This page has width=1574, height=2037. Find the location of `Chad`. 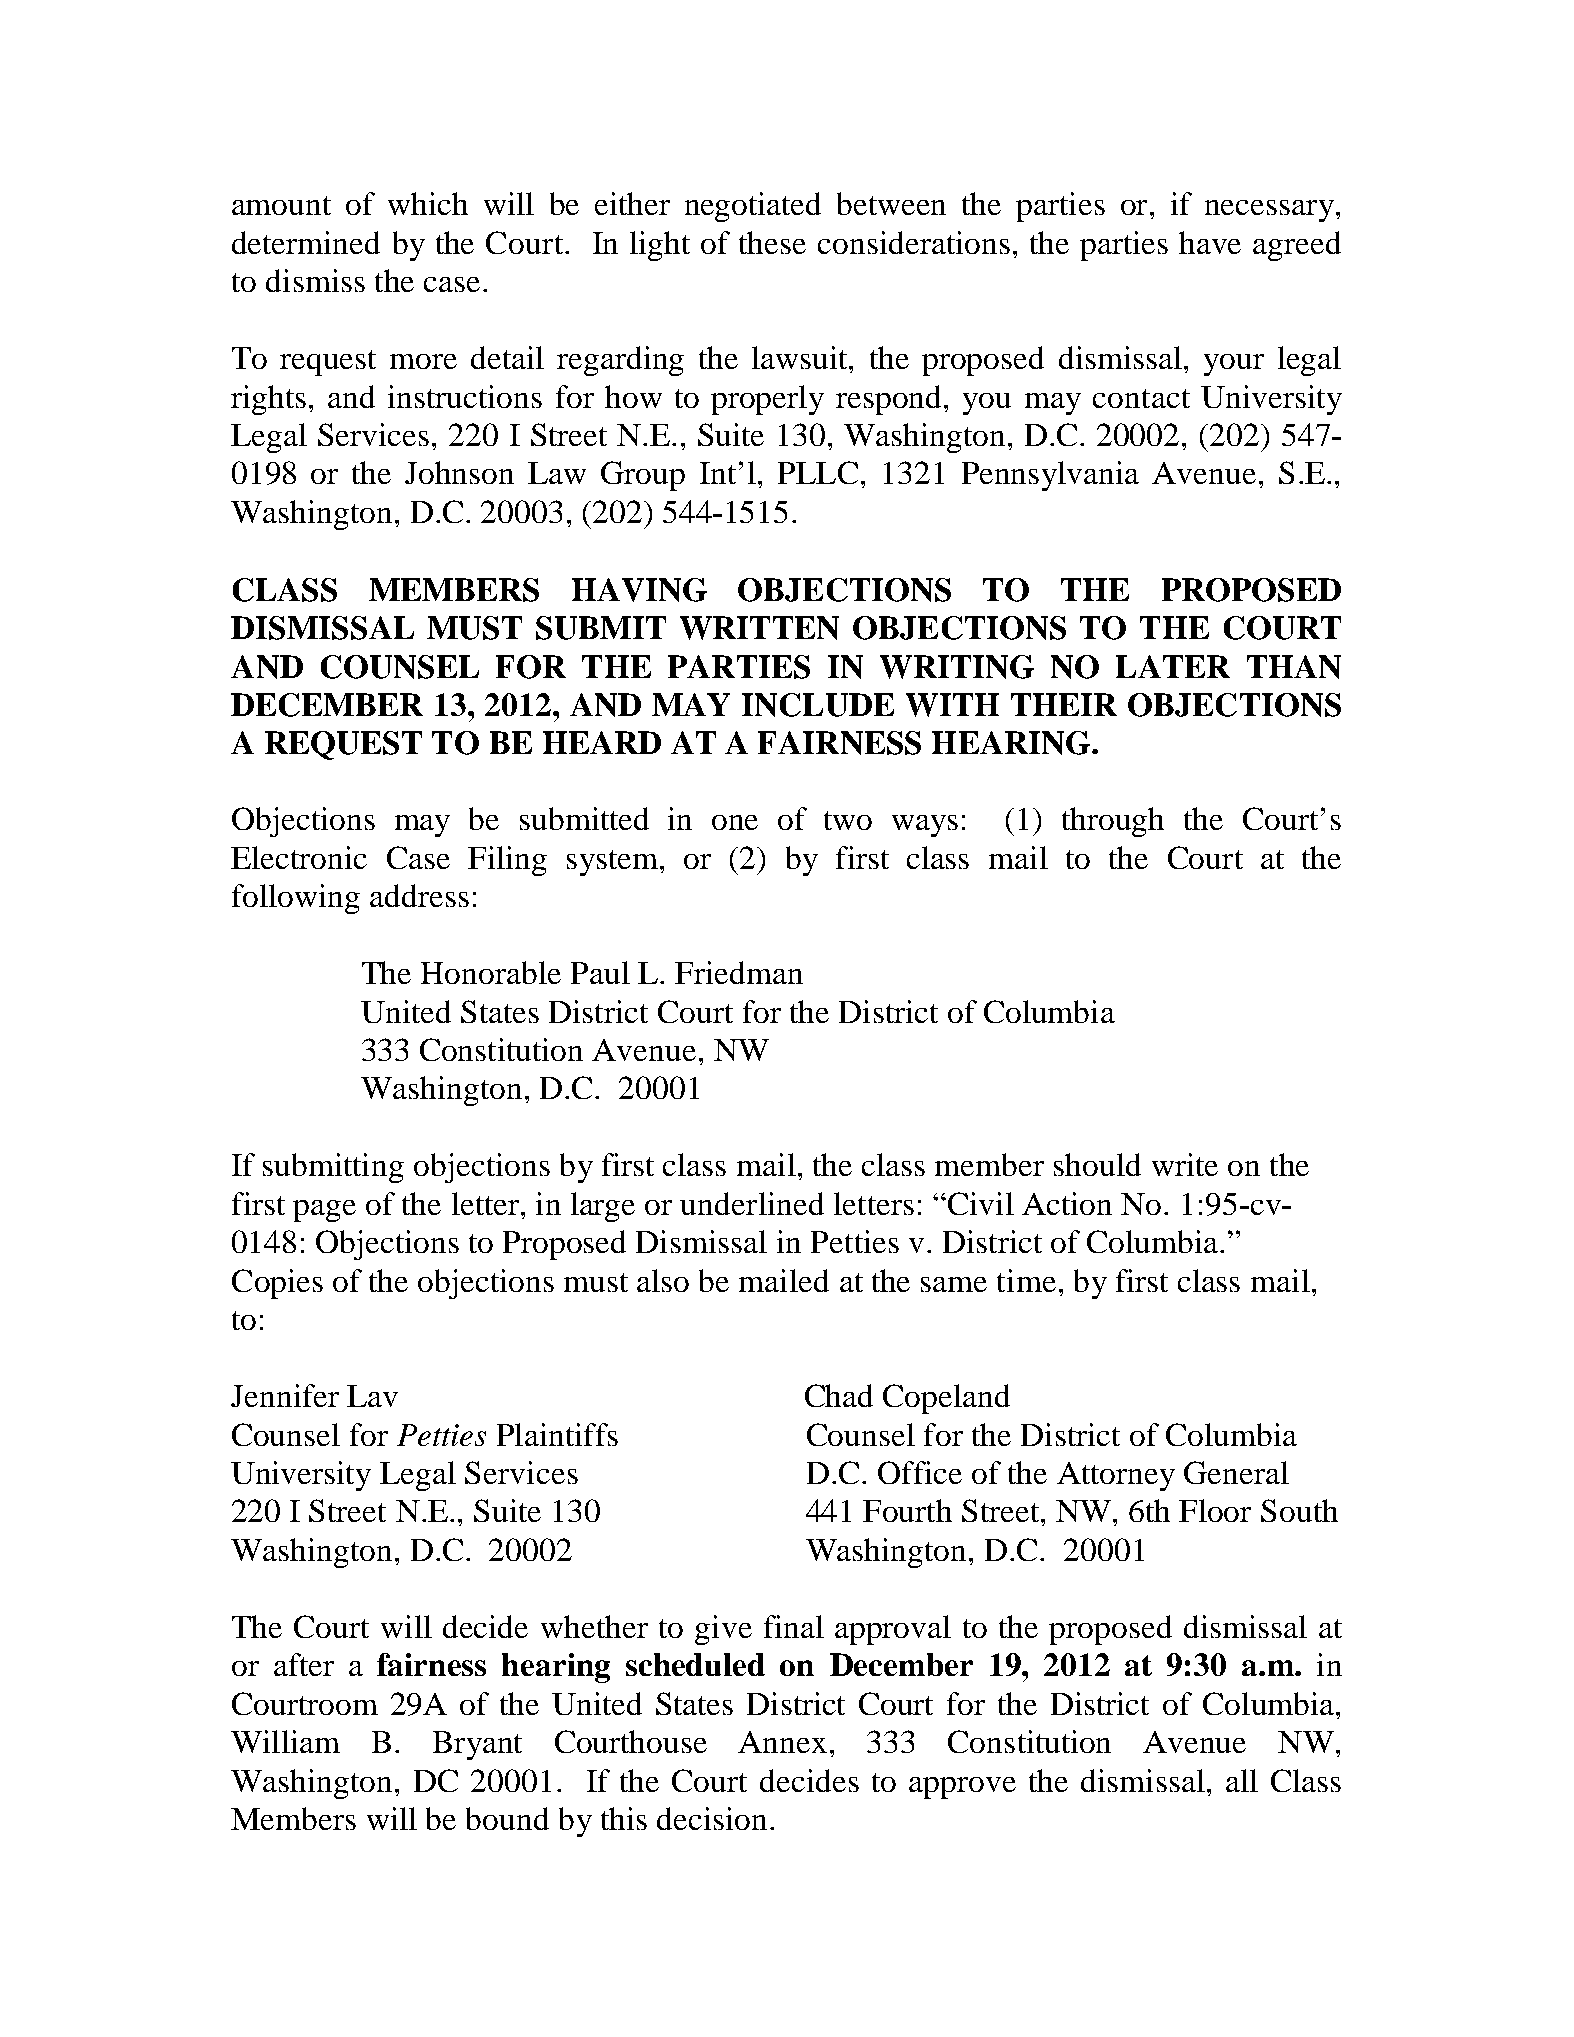

Chad is located at coordinates (839, 1395).
